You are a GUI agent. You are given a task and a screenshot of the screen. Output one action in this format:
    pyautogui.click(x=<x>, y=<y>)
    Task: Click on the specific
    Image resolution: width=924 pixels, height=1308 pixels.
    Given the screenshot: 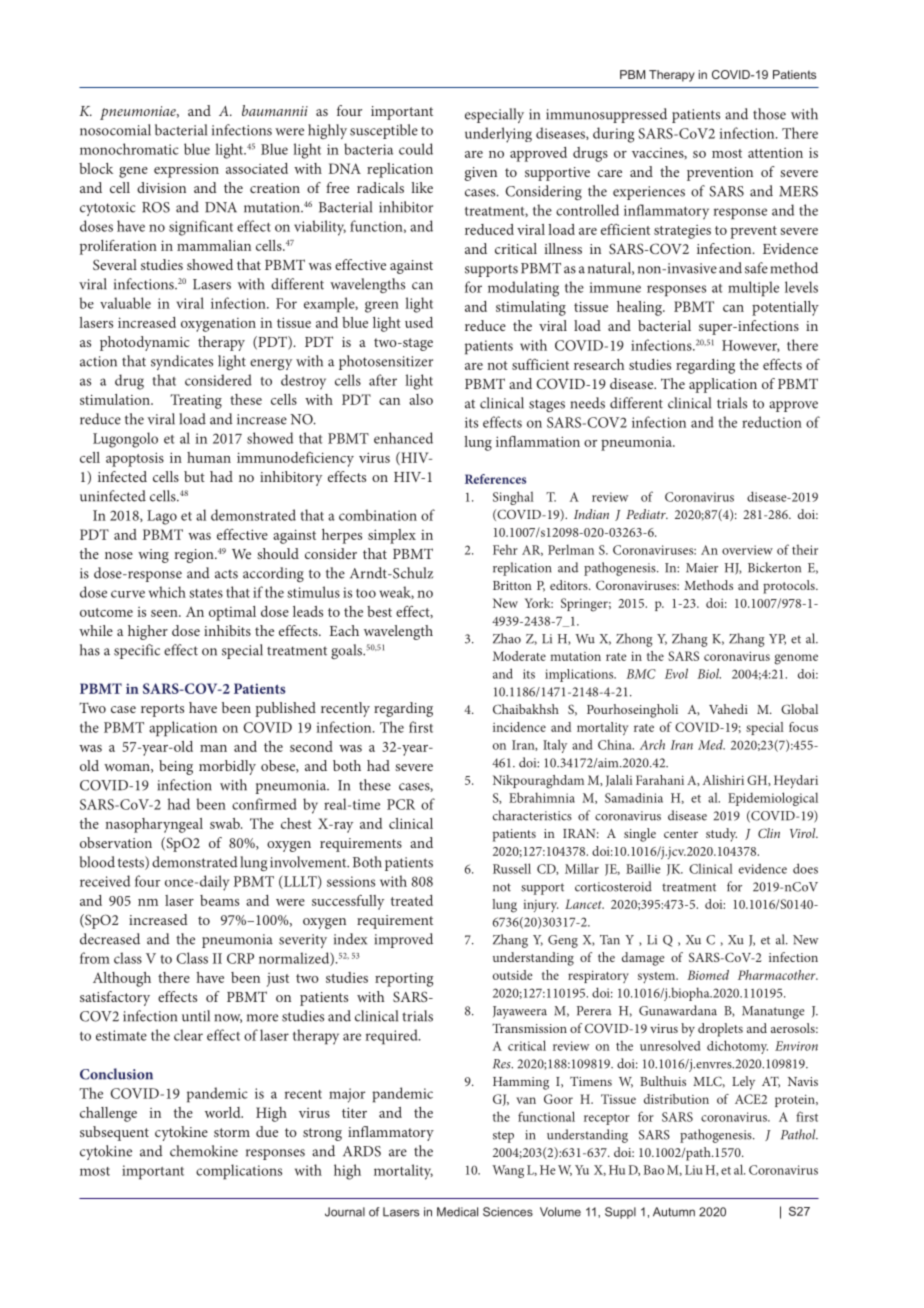 What is the action you would take?
    pyautogui.click(x=137, y=651)
